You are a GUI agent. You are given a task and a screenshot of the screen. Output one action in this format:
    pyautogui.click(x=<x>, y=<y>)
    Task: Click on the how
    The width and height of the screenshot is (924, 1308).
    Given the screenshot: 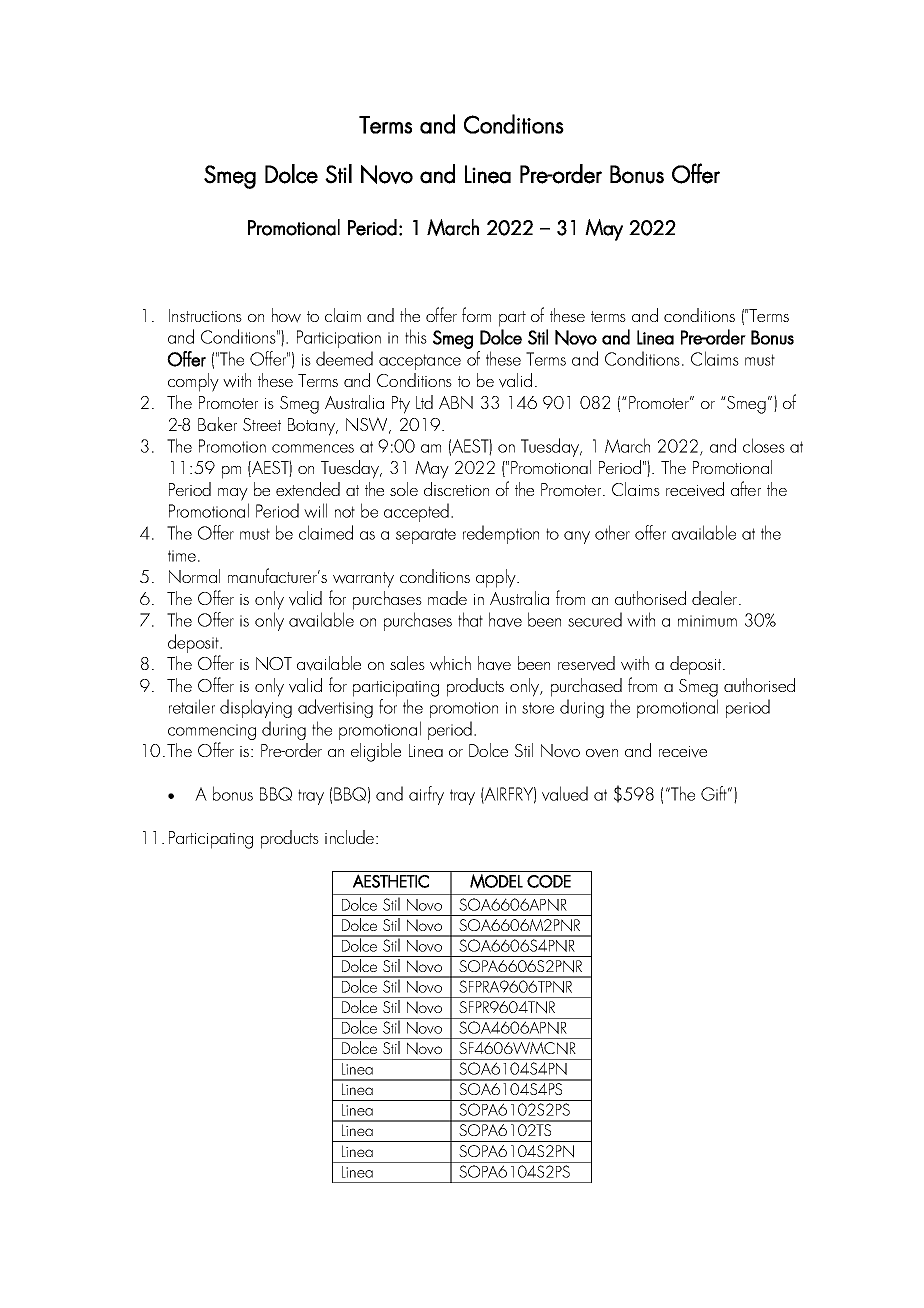 What is the action you would take?
    pyautogui.click(x=286, y=315)
